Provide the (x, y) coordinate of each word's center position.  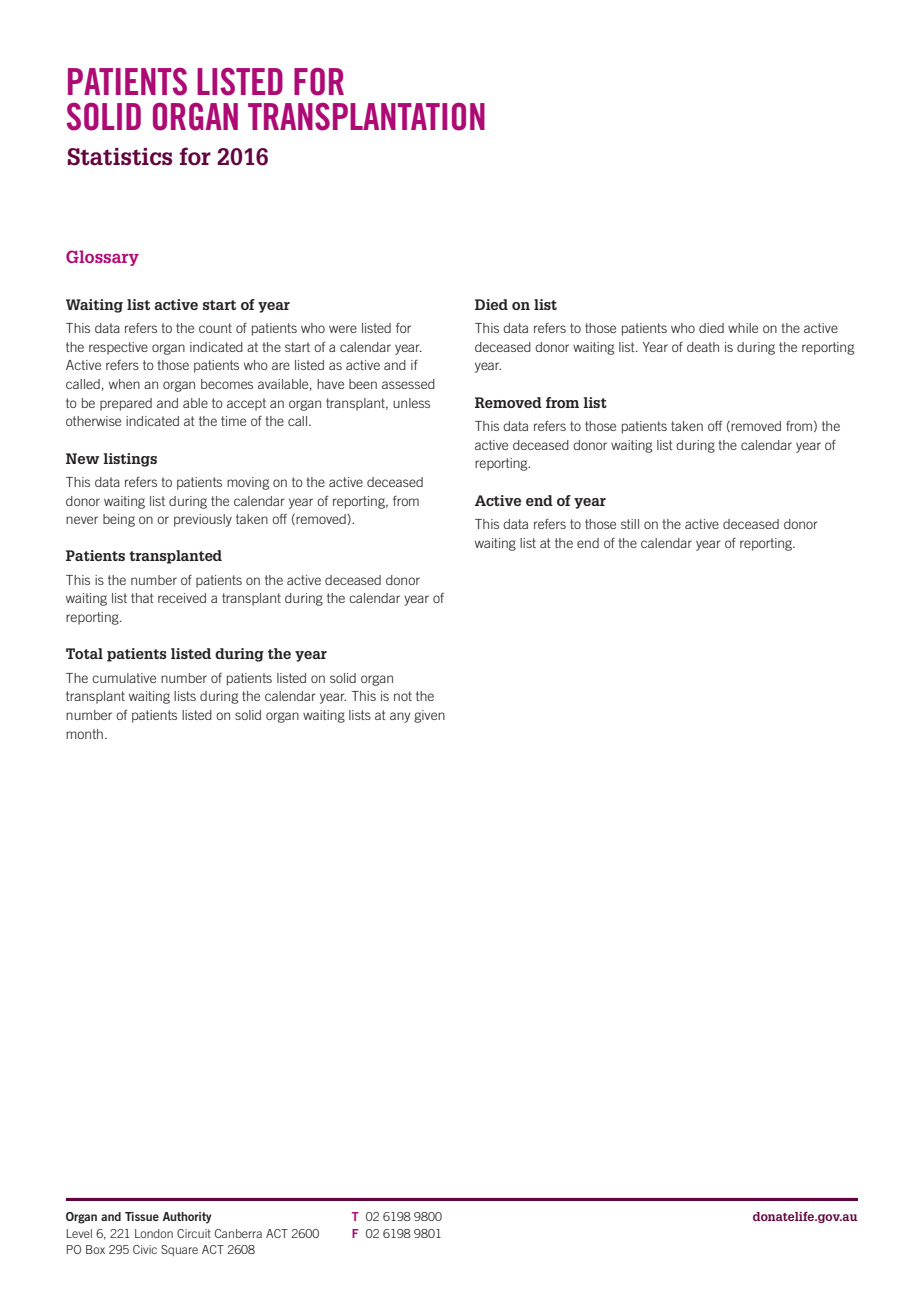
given (429, 716)
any (400, 717)
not (403, 696)
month (84, 734)
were (343, 329)
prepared (126, 404)
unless (411, 403)
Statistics (120, 157)
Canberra (238, 1233)
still (630, 524)
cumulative (124, 678)
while (743, 328)
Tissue (142, 1216)
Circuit (194, 1233)
